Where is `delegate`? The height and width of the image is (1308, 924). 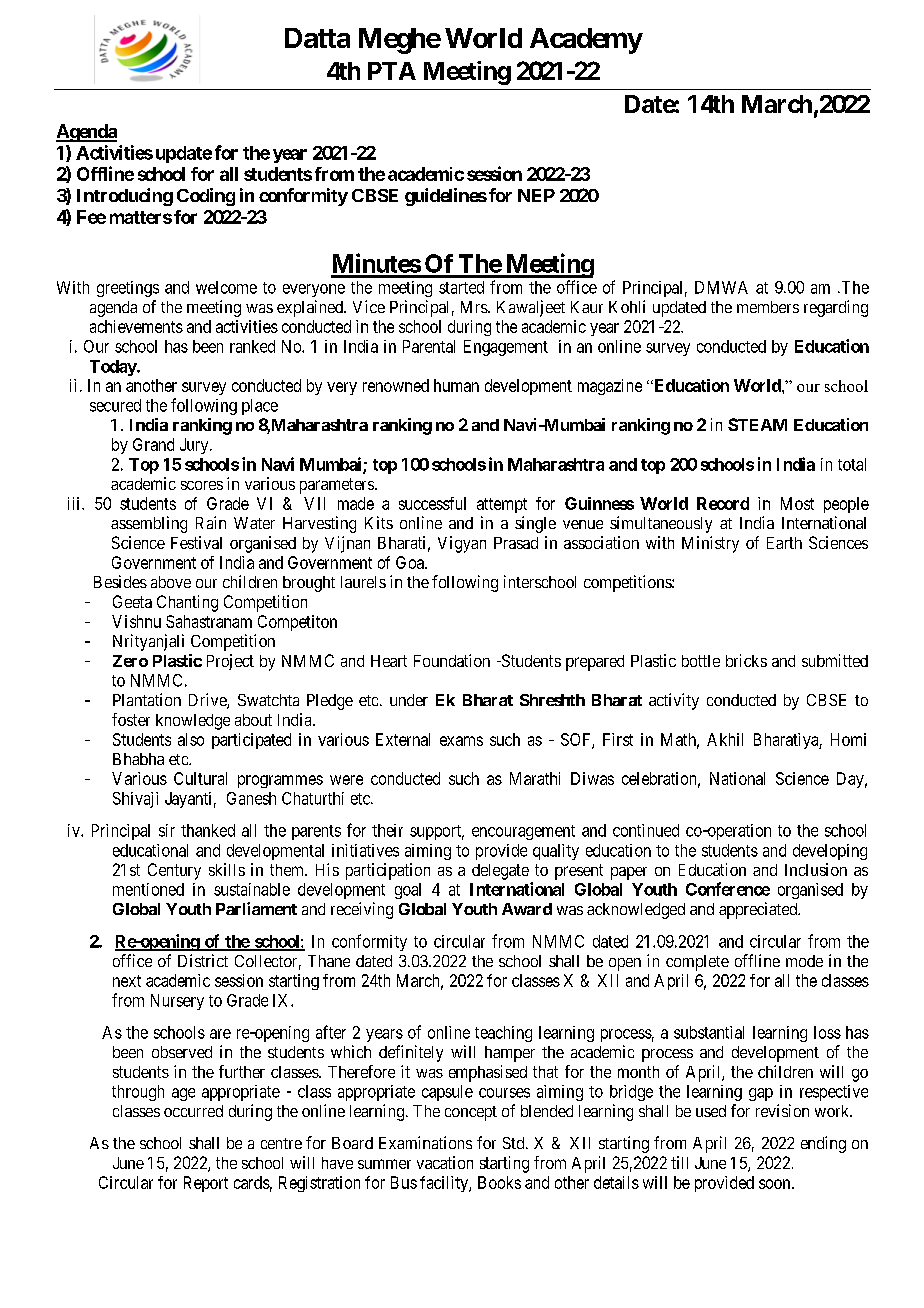 delegate is located at coordinates (500, 872).
